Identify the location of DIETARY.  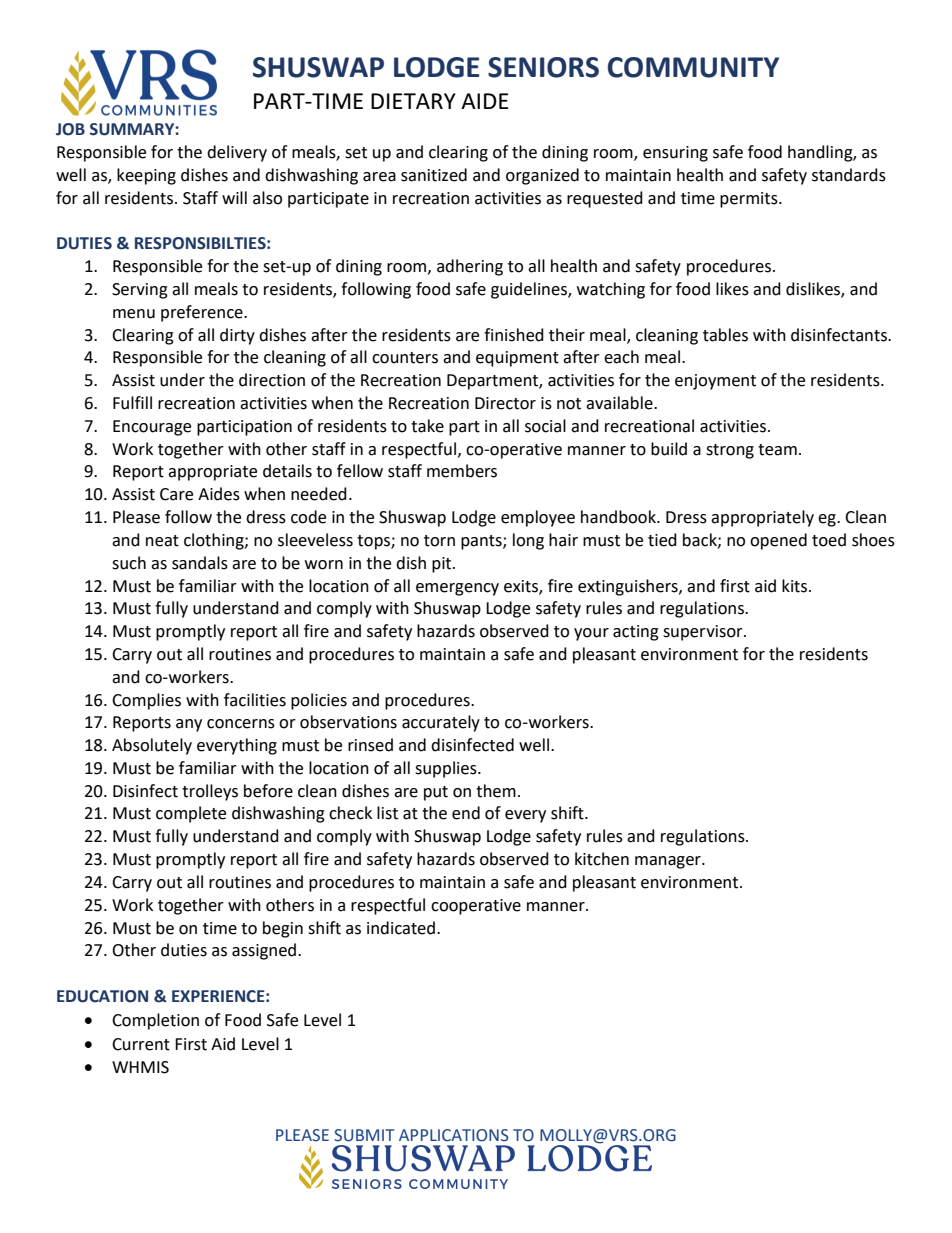
(413, 101).
